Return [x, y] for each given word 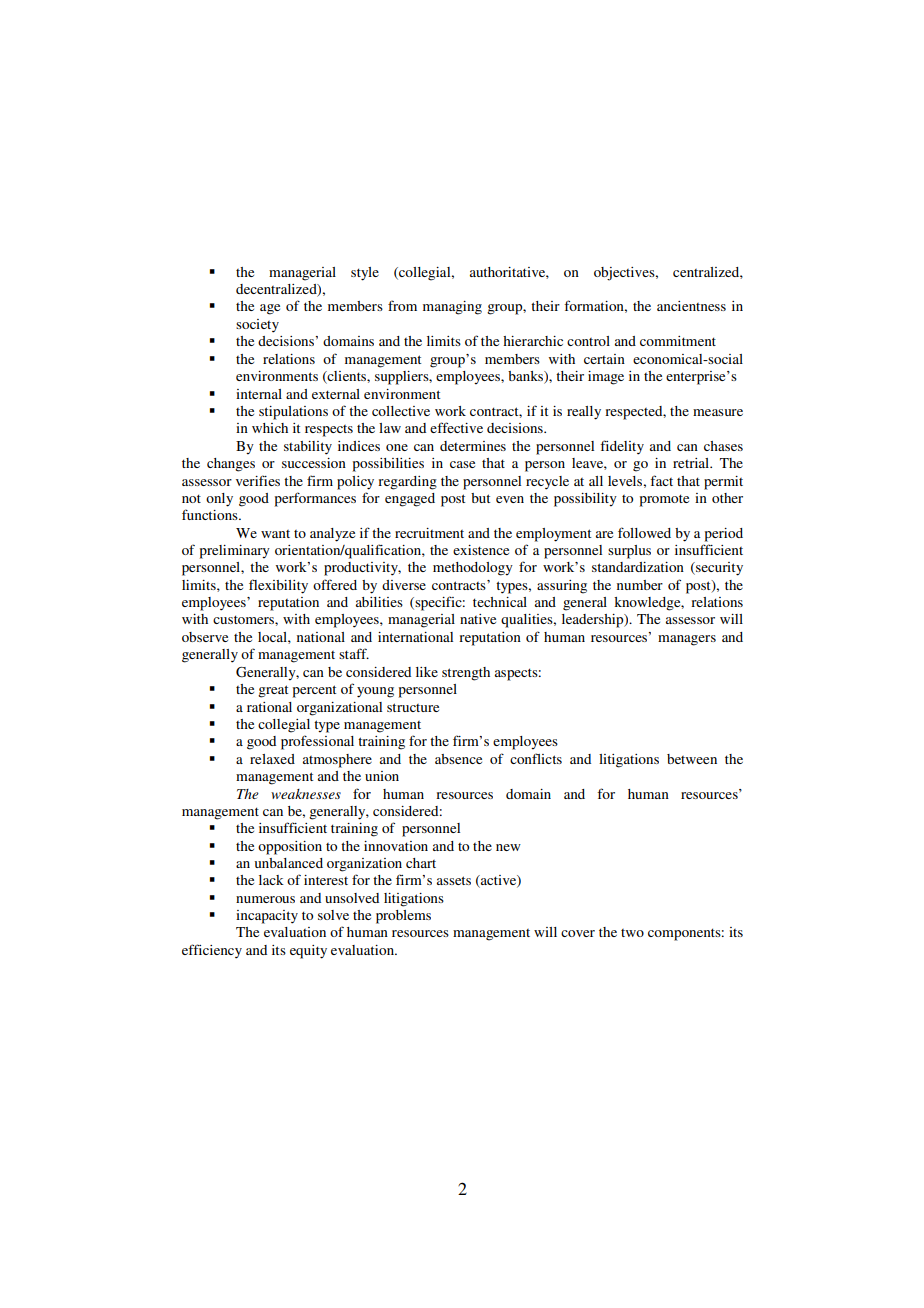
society [257, 326]
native [478, 619]
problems [403, 917]
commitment [678, 341]
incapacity [267, 917]
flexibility [278, 586]
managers [687, 640]
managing [452, 308]
